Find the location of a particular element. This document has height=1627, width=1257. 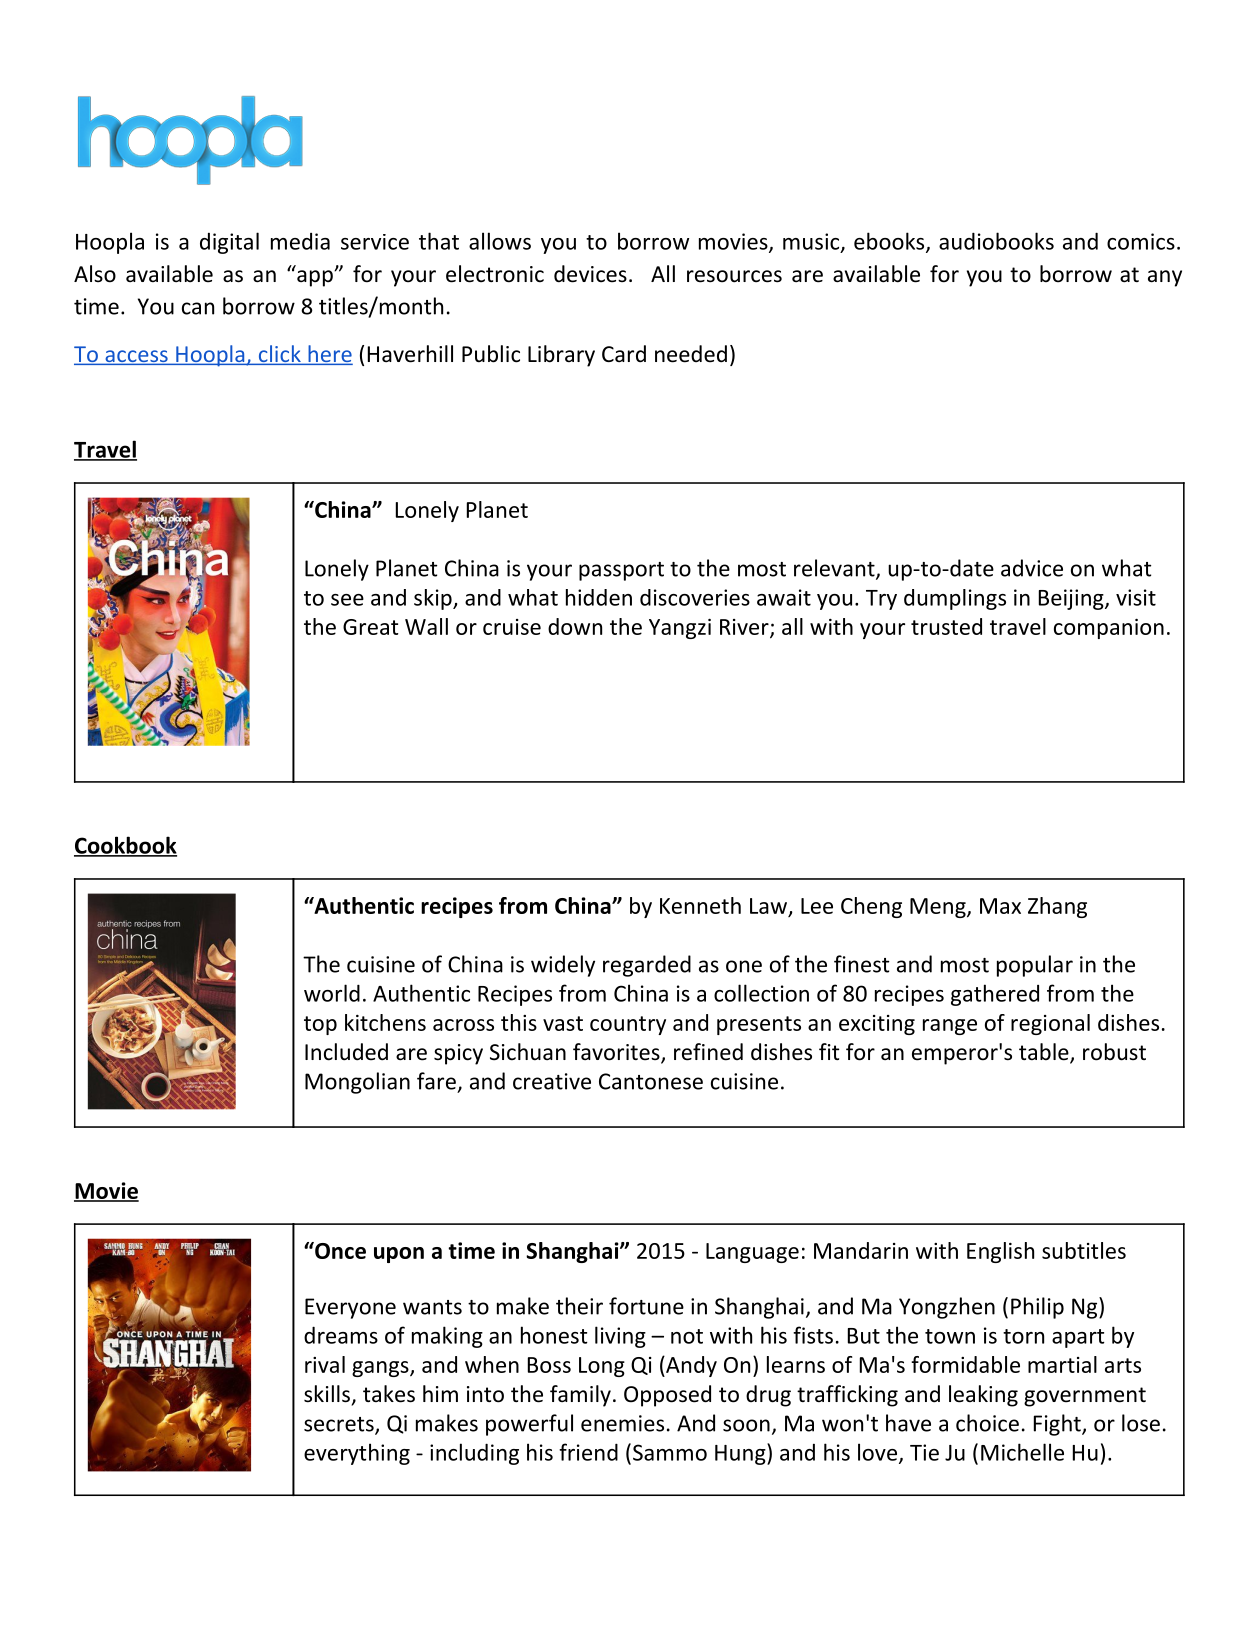

passport is located at coordinates (621, 571).
